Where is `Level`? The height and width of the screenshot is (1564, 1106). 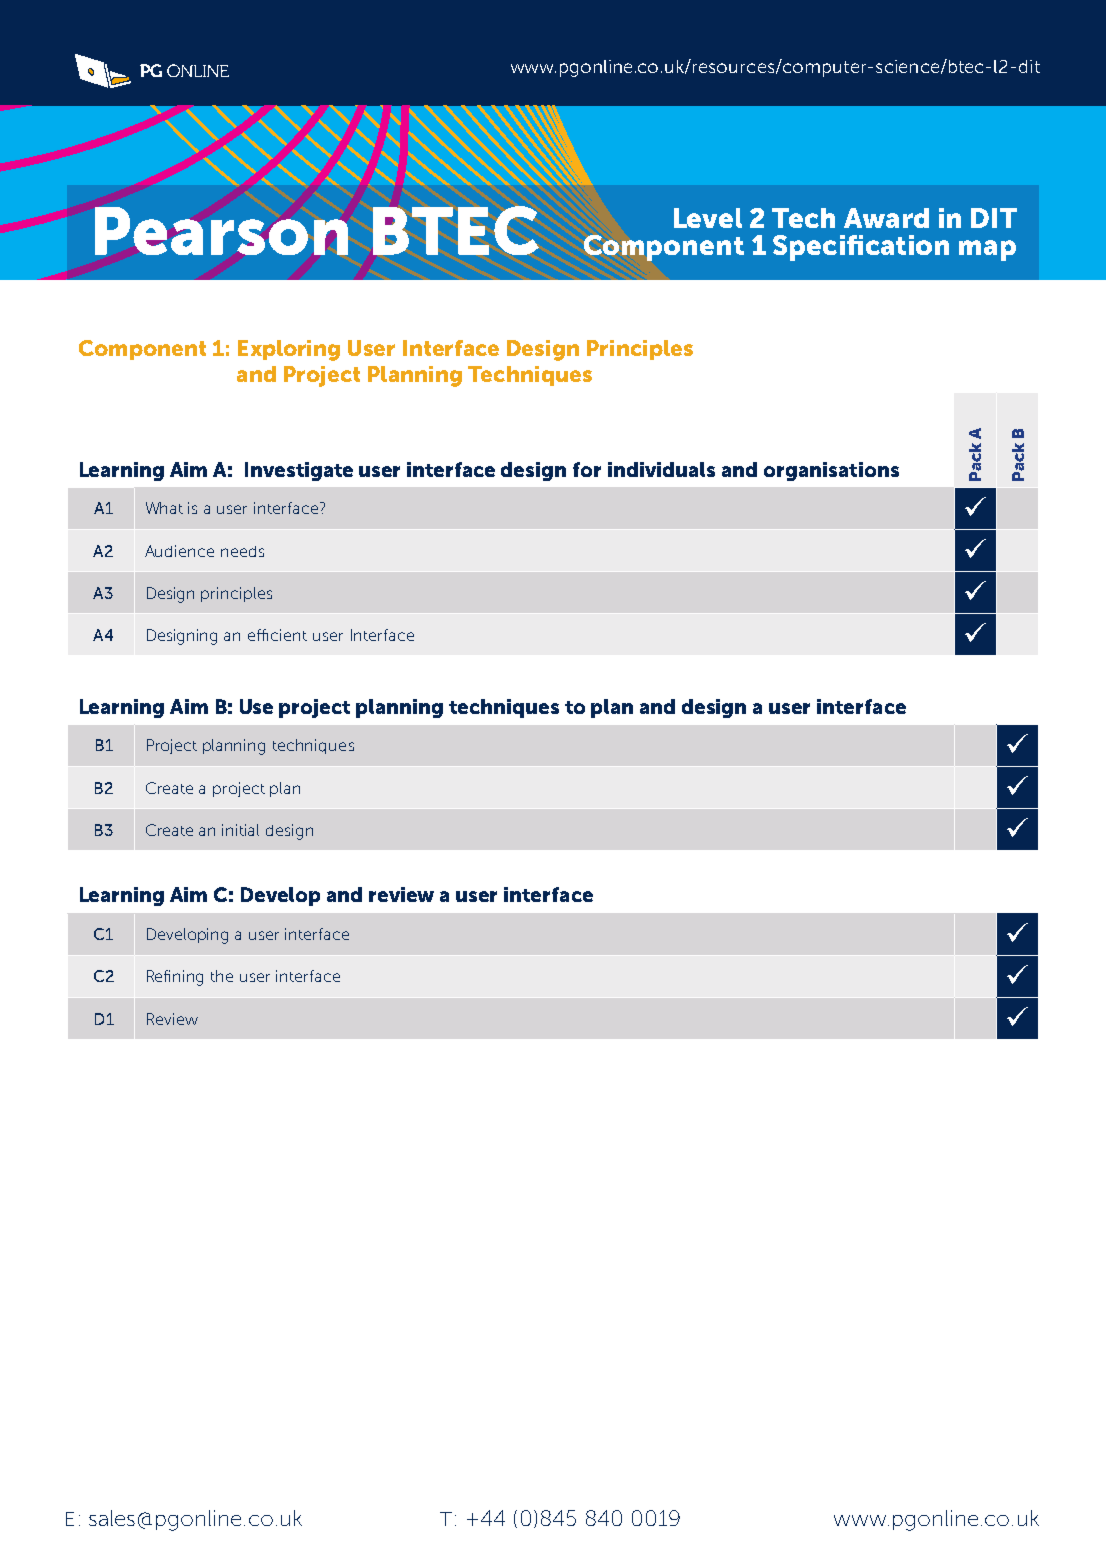
Level is located at coordinates (708, 218).
